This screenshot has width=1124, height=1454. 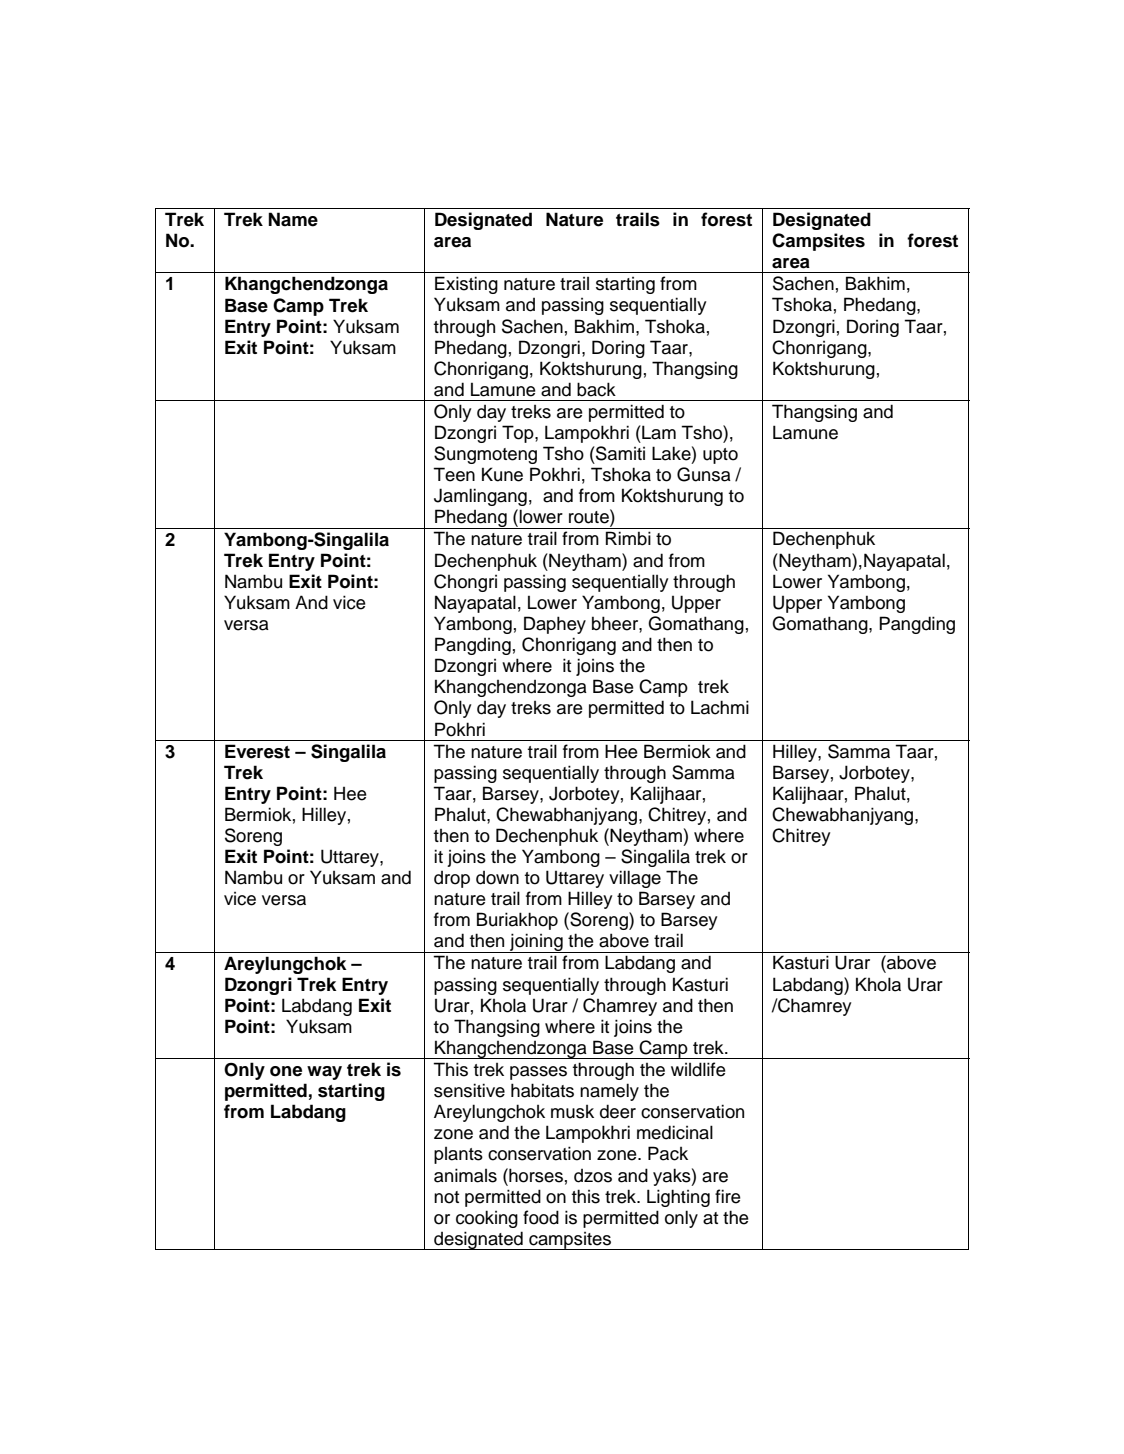 What do you see at coordinates (635, 879) in the screenshot?
I see `village` at bounding box center [635, 879].
